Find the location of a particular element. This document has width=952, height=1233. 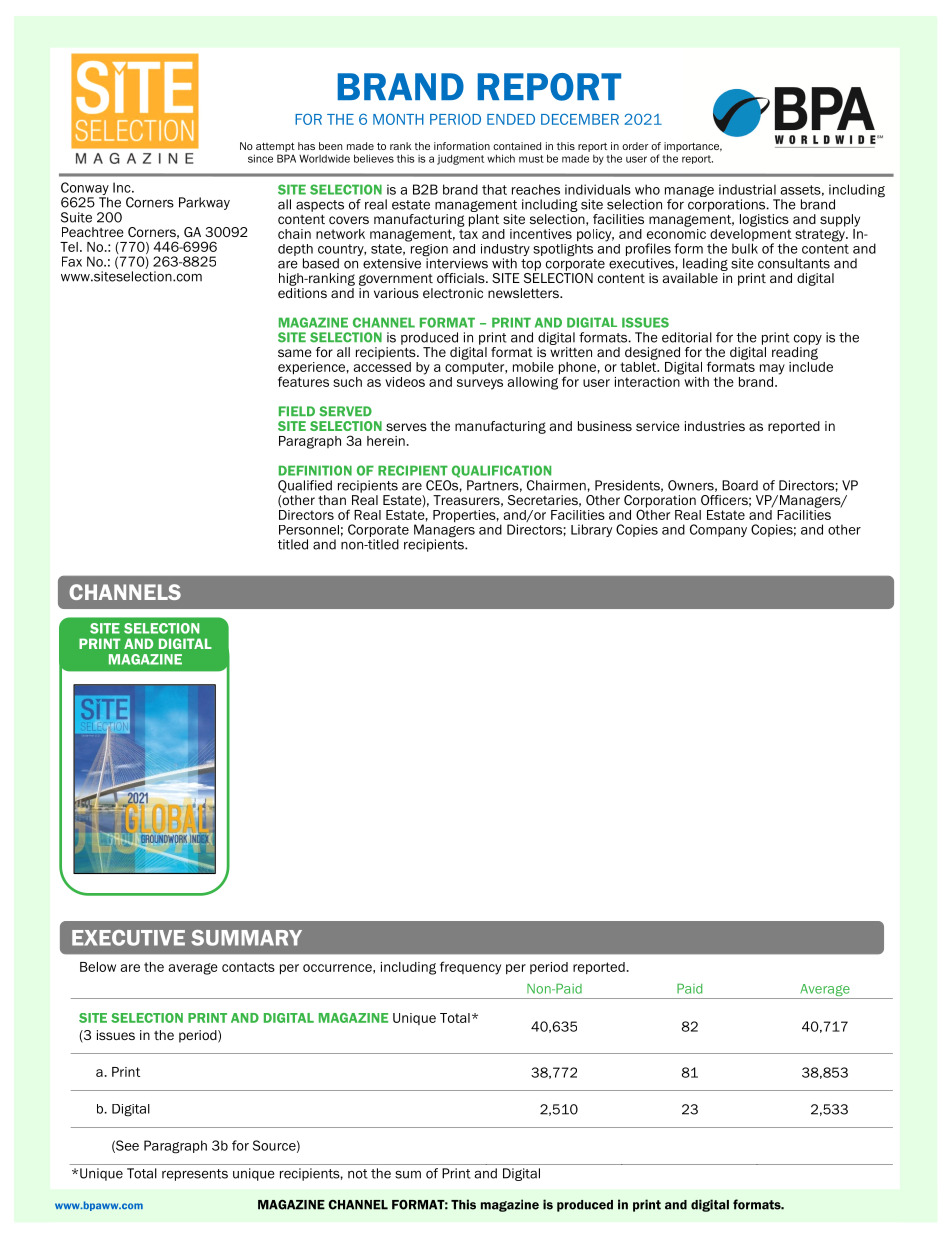

judgment is located at coordinates (460, 159).
